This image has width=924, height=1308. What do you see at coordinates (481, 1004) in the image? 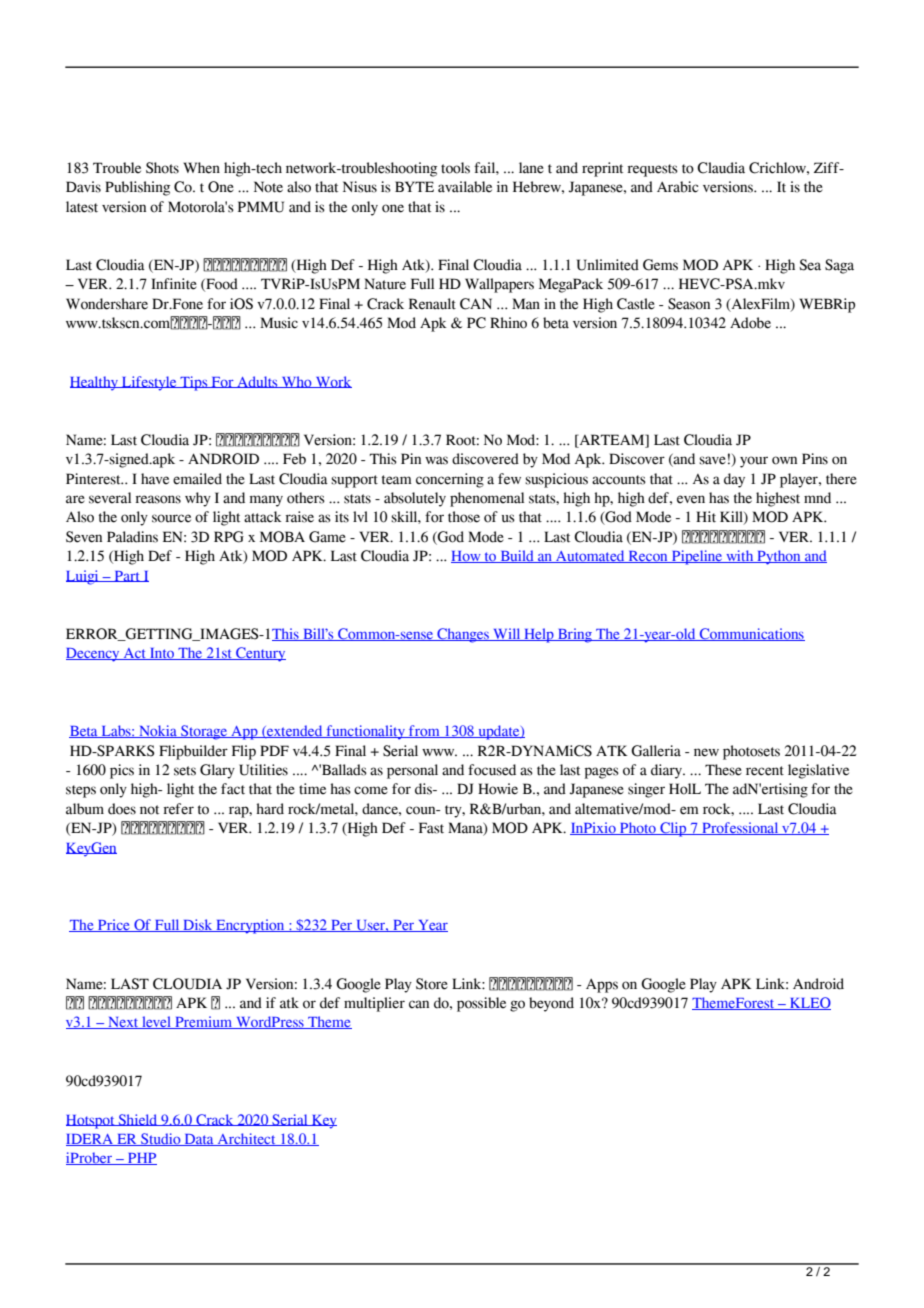
I see `possible` at bounding box center [481, 1004].
